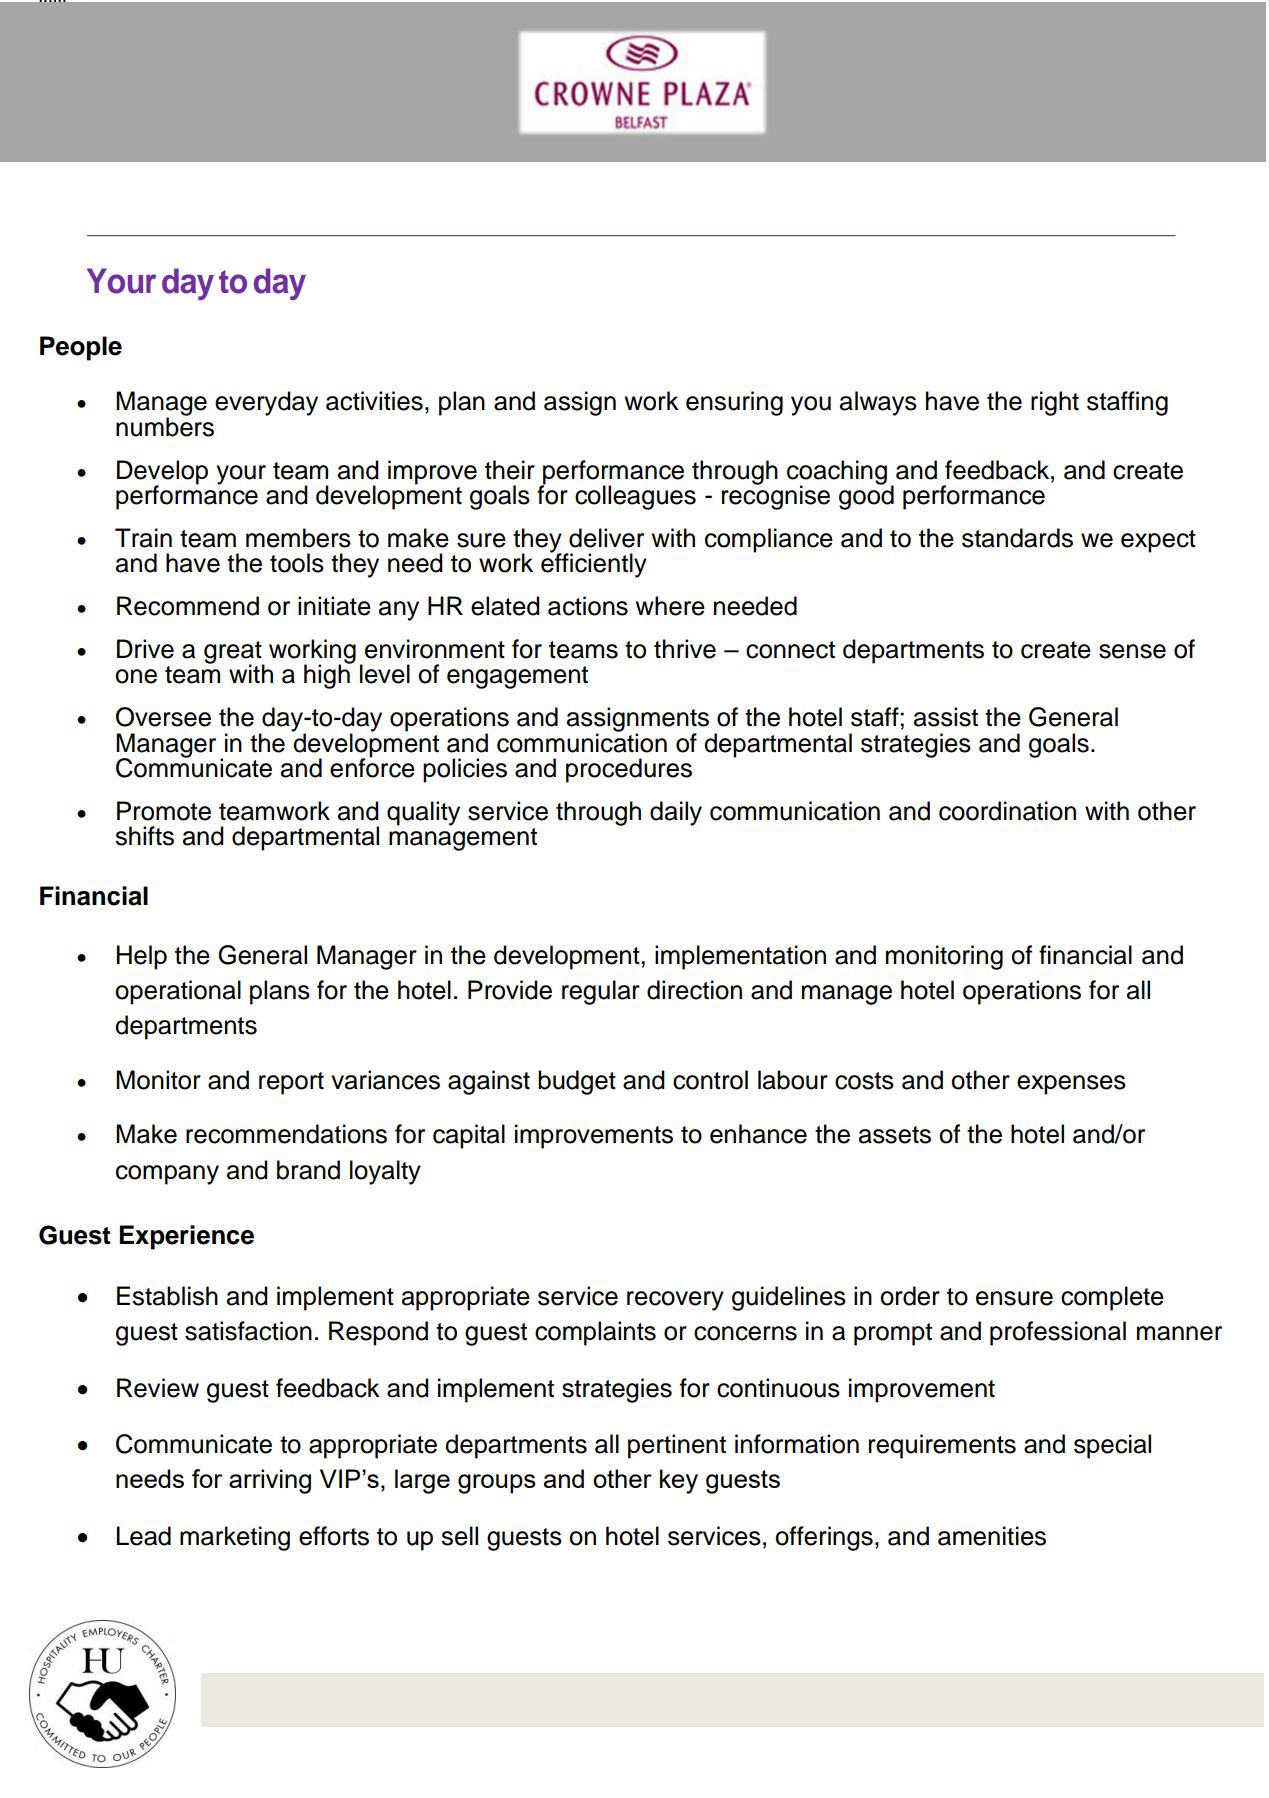  What do you see at coordinates (601, 992) in the screenshot?
I see `regular` at bounding box center [601, 992].
